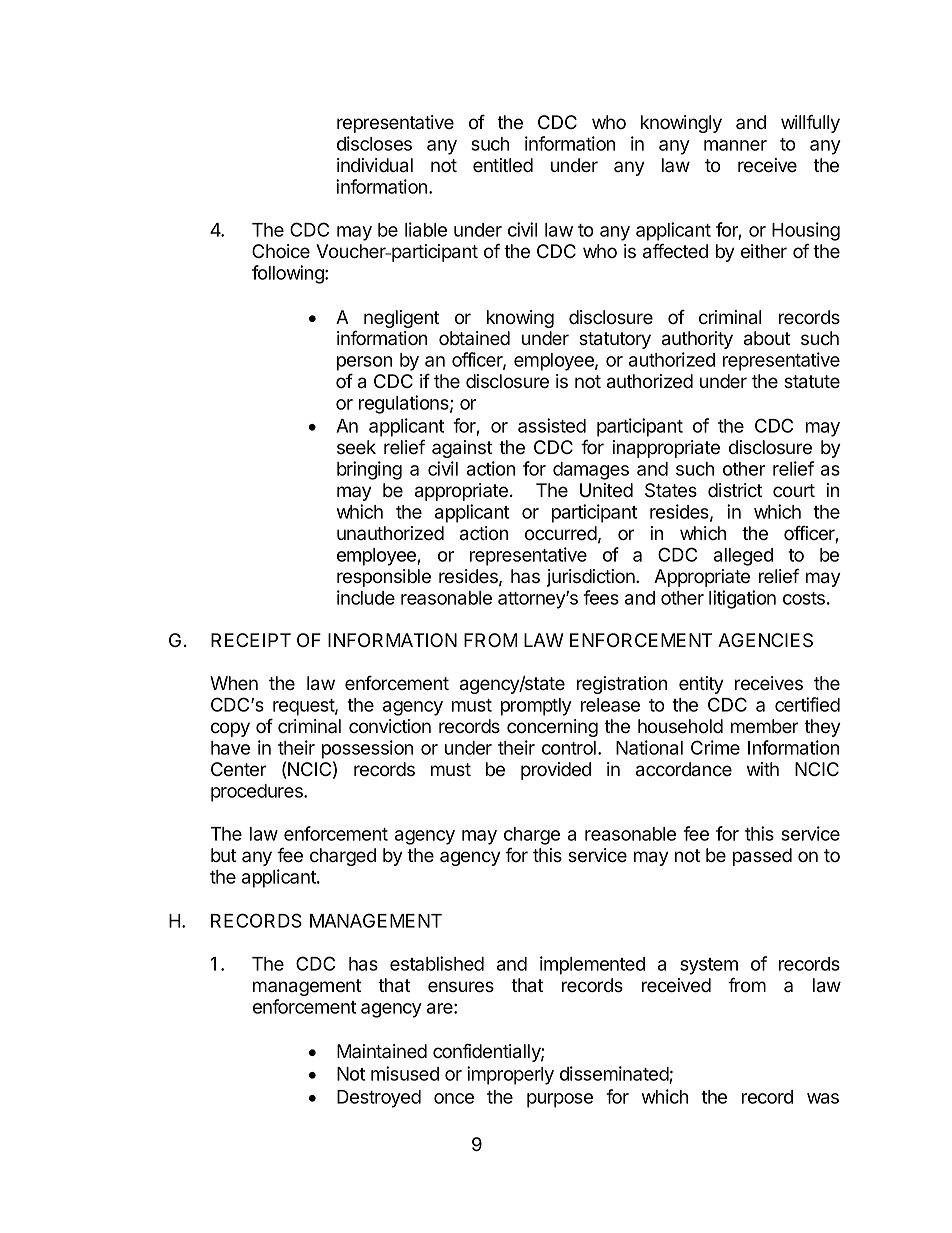  What do you see at coordinates (382, 1051) in the page?
I see `Maintained` at bounding box center [382, 1051].
